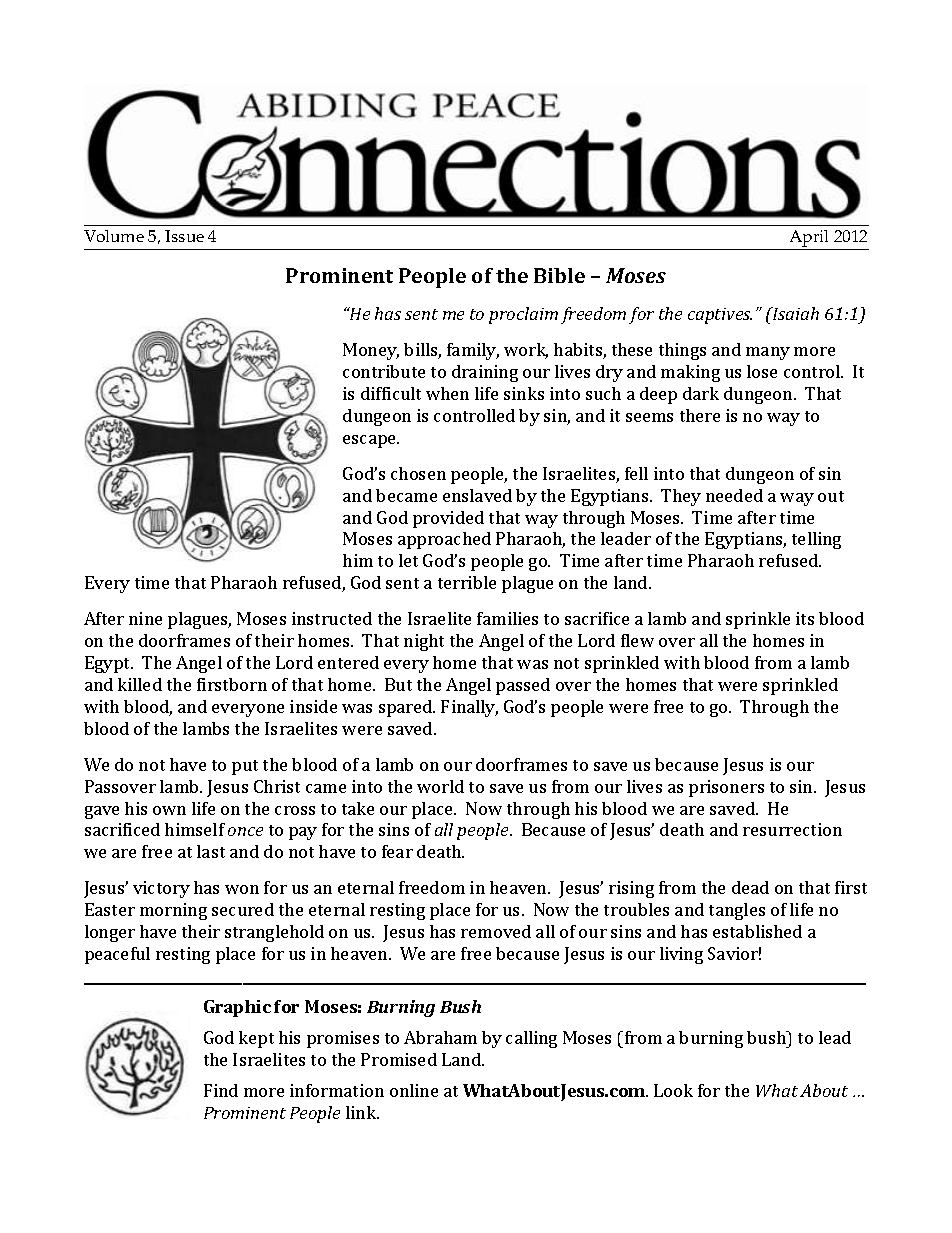 This screenshot has width=952, height=1233. What do you see at coordinates (737, 911) in the screenshot?
I see `tangles` at bounding box center [737, 911].
